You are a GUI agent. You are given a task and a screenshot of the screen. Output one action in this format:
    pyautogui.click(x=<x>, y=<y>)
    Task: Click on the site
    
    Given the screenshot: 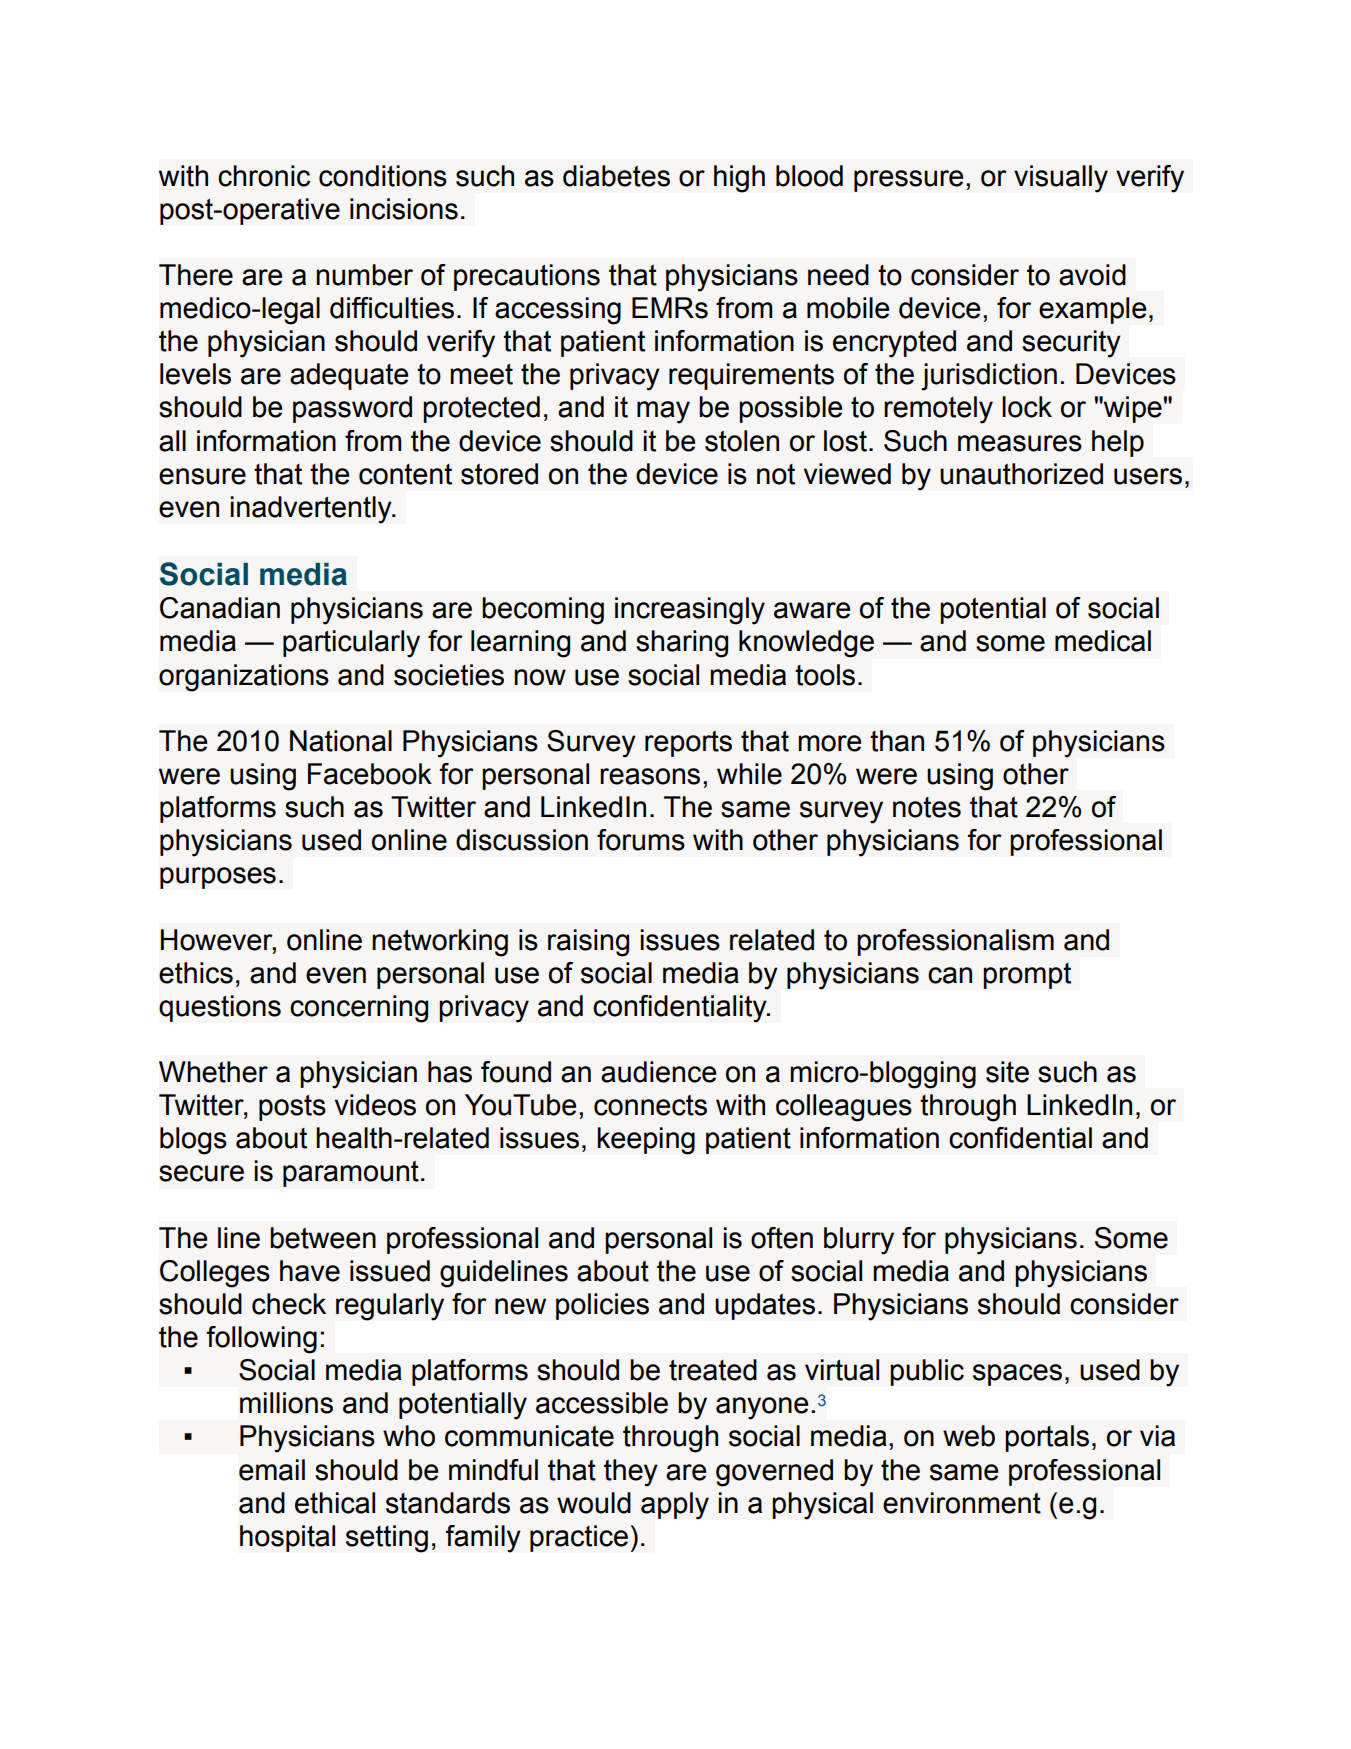 What is the action you would take?
    pyautogui.click(x=1007, y=1072)
